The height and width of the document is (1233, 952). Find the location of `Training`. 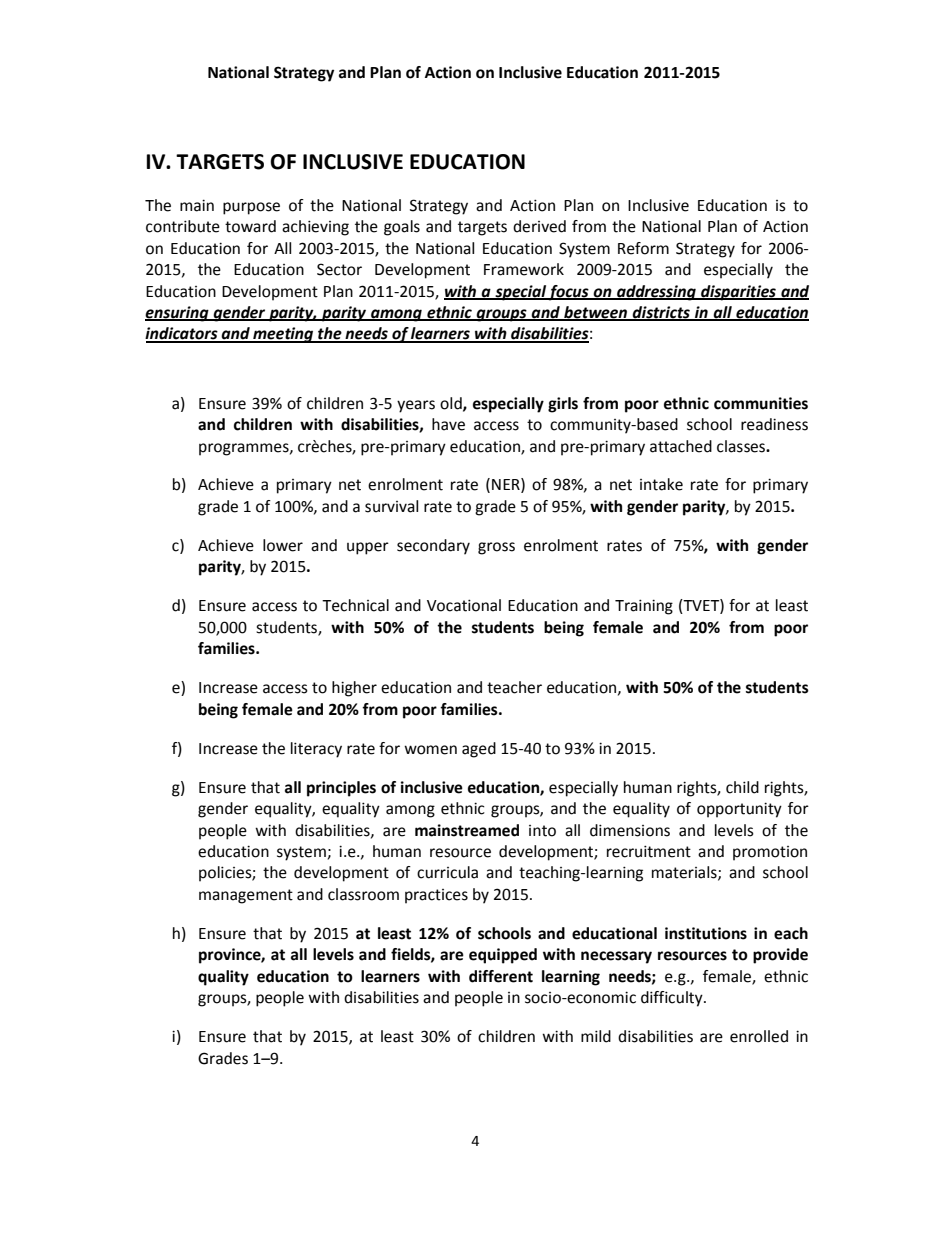

Training is located at coordinates (644, 607).
